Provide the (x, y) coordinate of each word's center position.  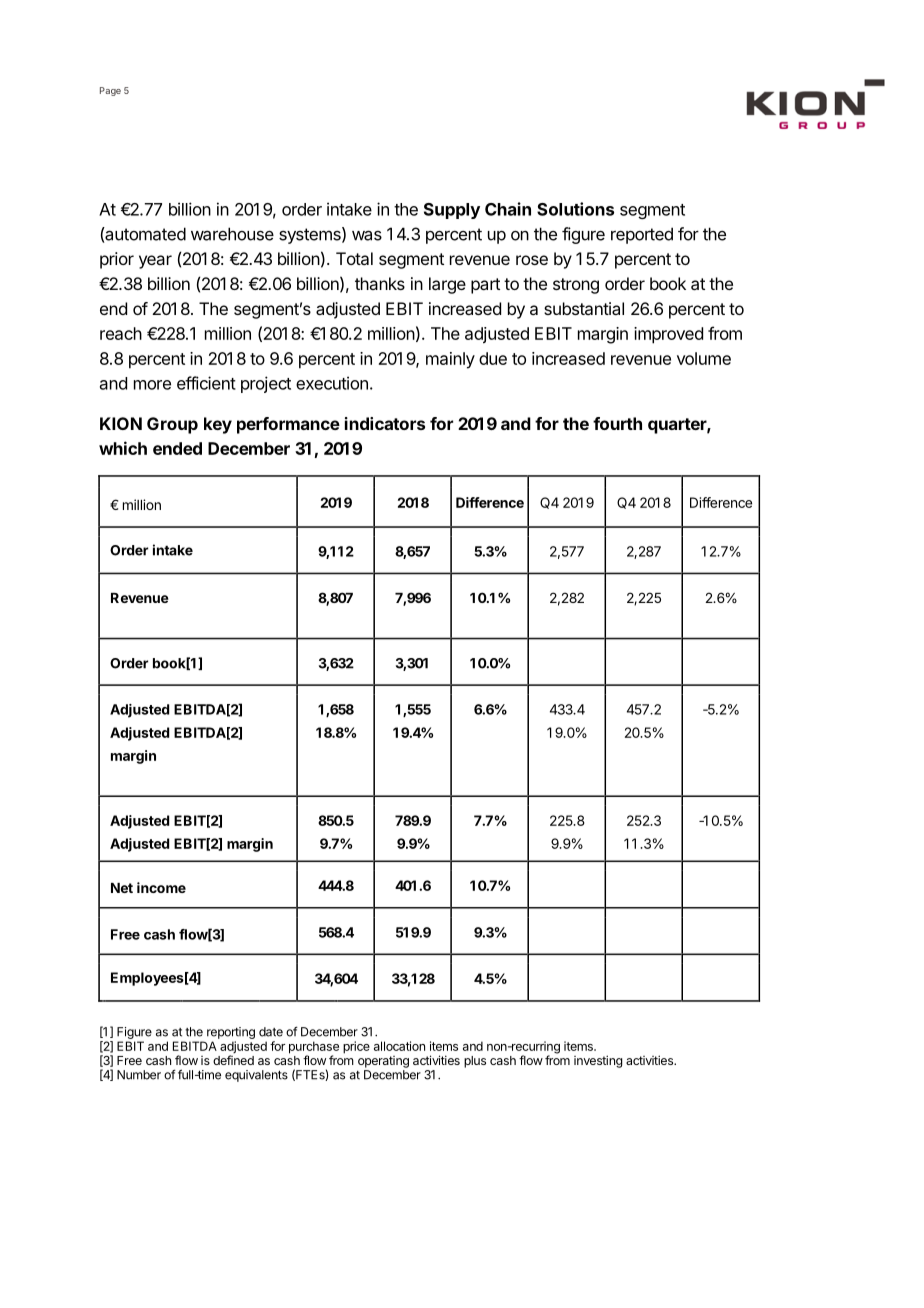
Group (172, 425)
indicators (385, 423)
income (161, 887)
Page (110, 91)
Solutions (575, 209)
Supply (452, 211)
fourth (617, 423)
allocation (399, 1046)
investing (598, 1061)
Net (122, 888)
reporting (231, 1034)
